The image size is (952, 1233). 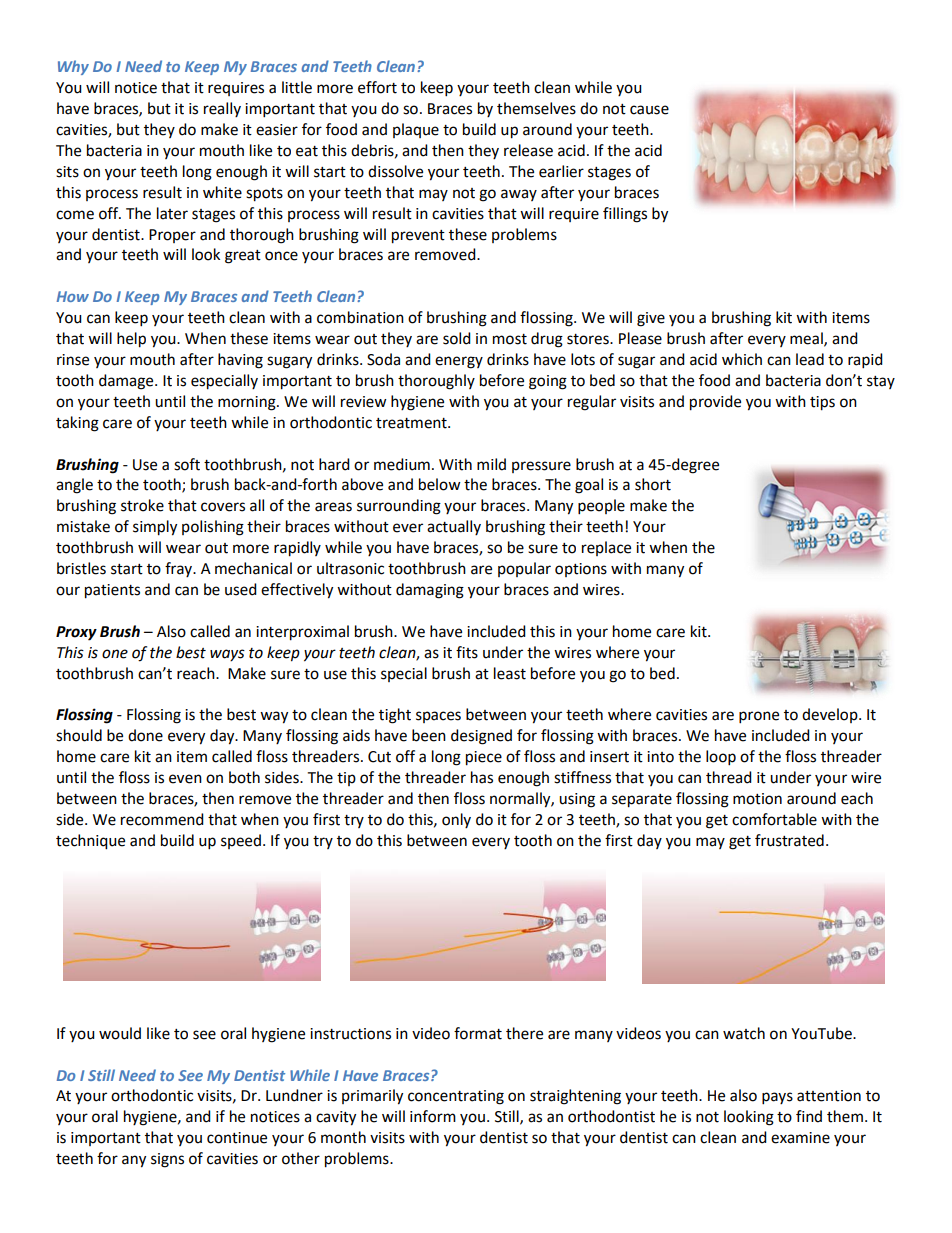 I want to click on signs, so click(x=167, y=1160).
